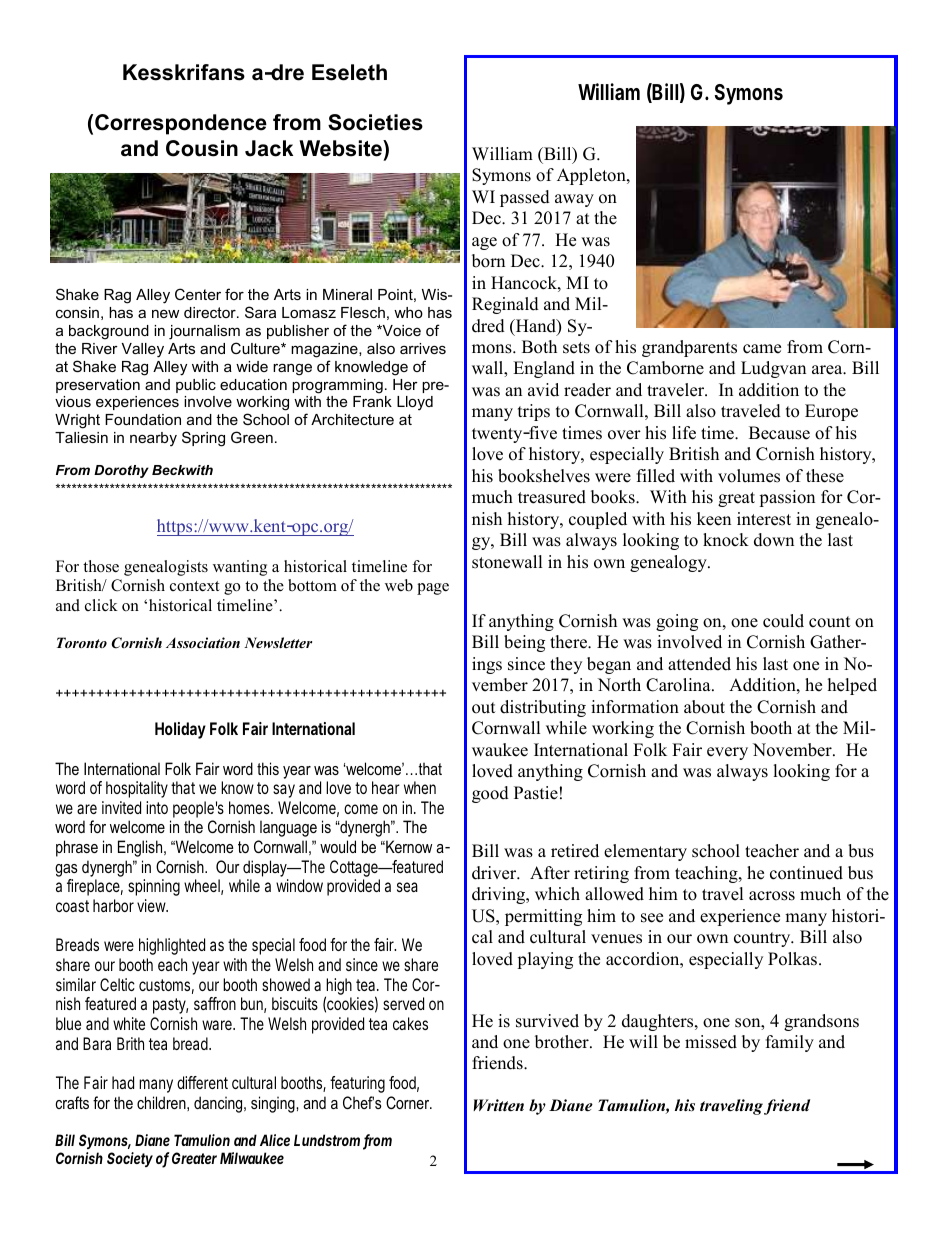 Image resolution: width=952 pixels, height=1233 pixels. What do you see at coordinates (552, 497) in the image?
I see `treasured` at bounding box center [552, 497].
